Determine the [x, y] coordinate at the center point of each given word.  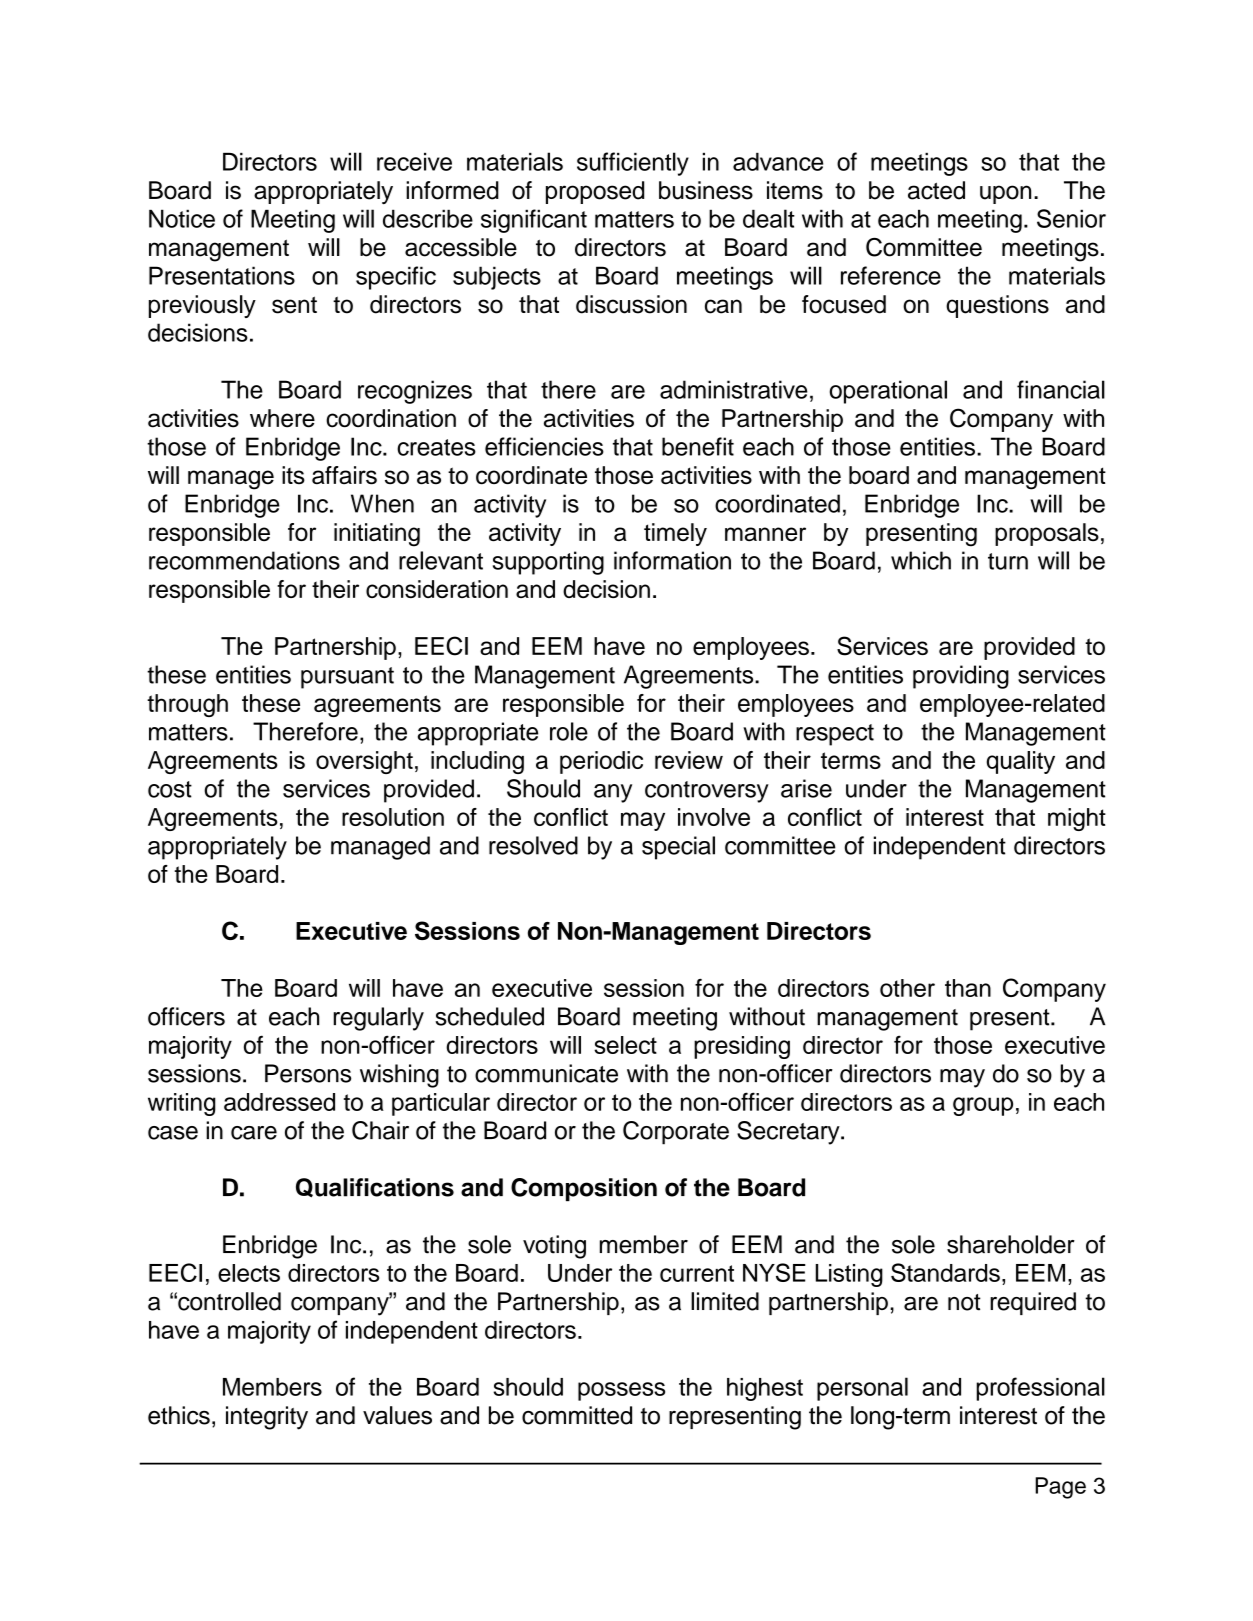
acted [936, 190]
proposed [595, 192]
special [678, 848]
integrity [267, 1418]
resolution [393, 817]
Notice [182, 218]
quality [1020, 762]
